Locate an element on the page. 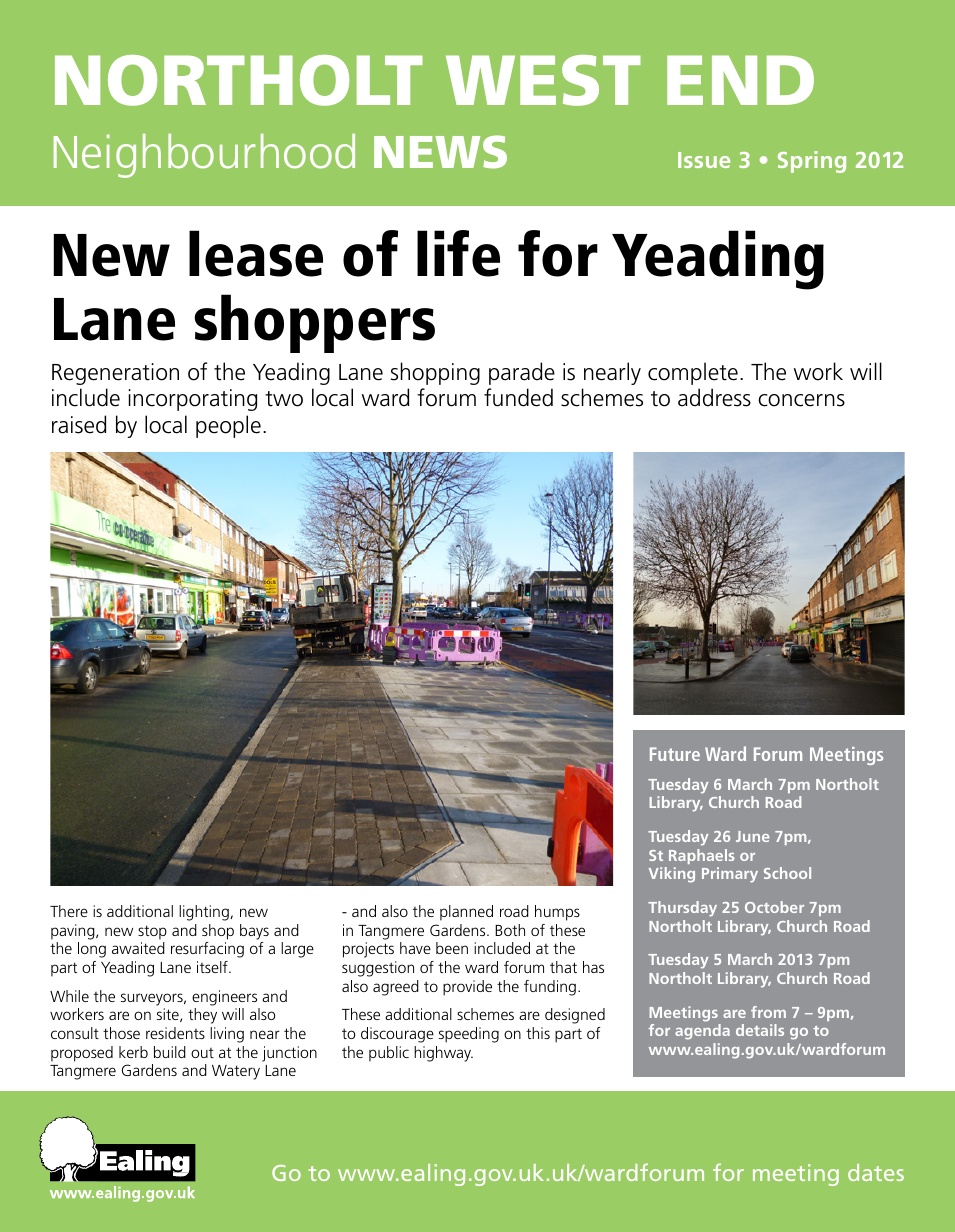  news is located at coordinates (440, 152).
